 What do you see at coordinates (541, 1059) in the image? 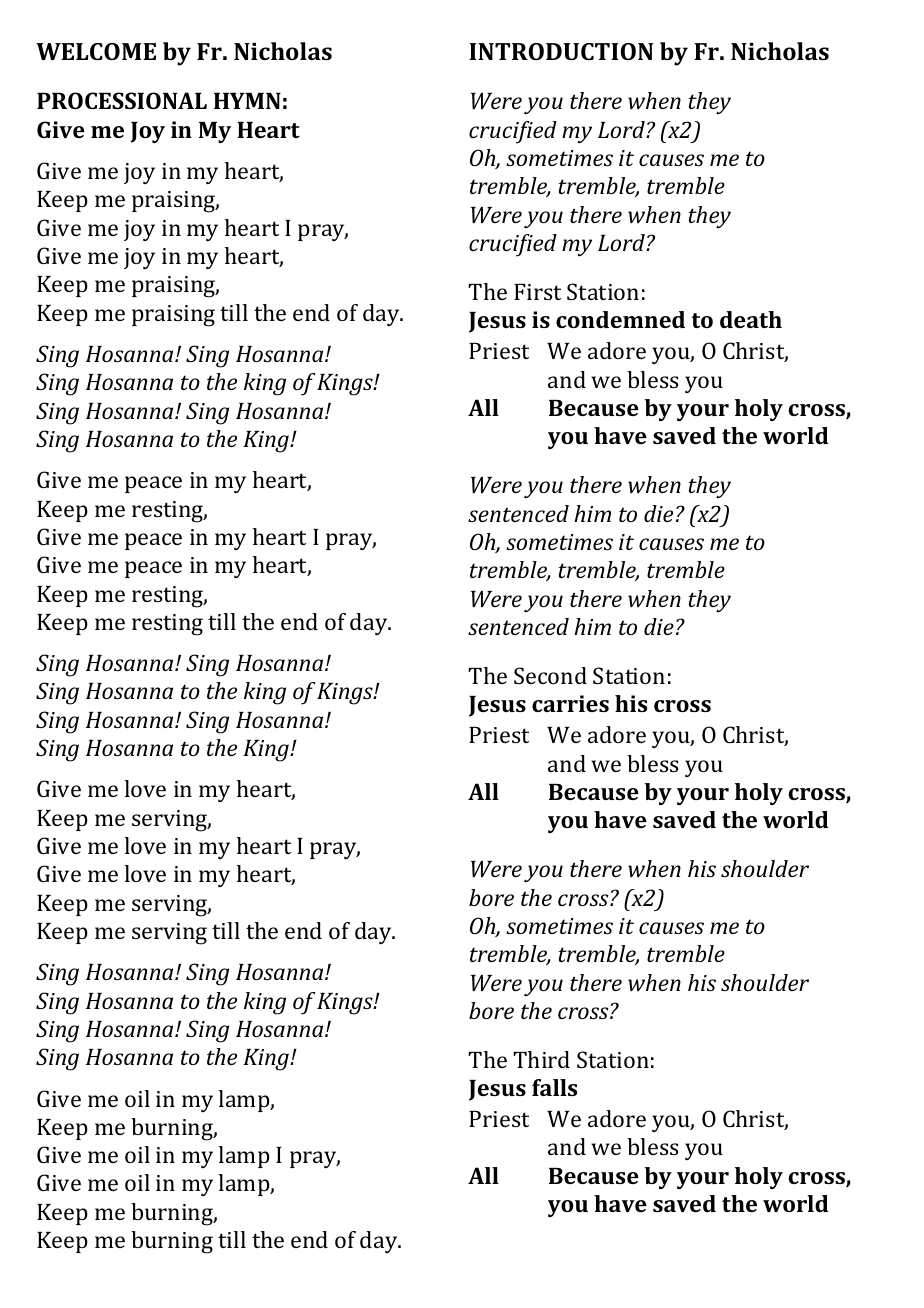
I see `Third` at bounding box center [541, 1059].
